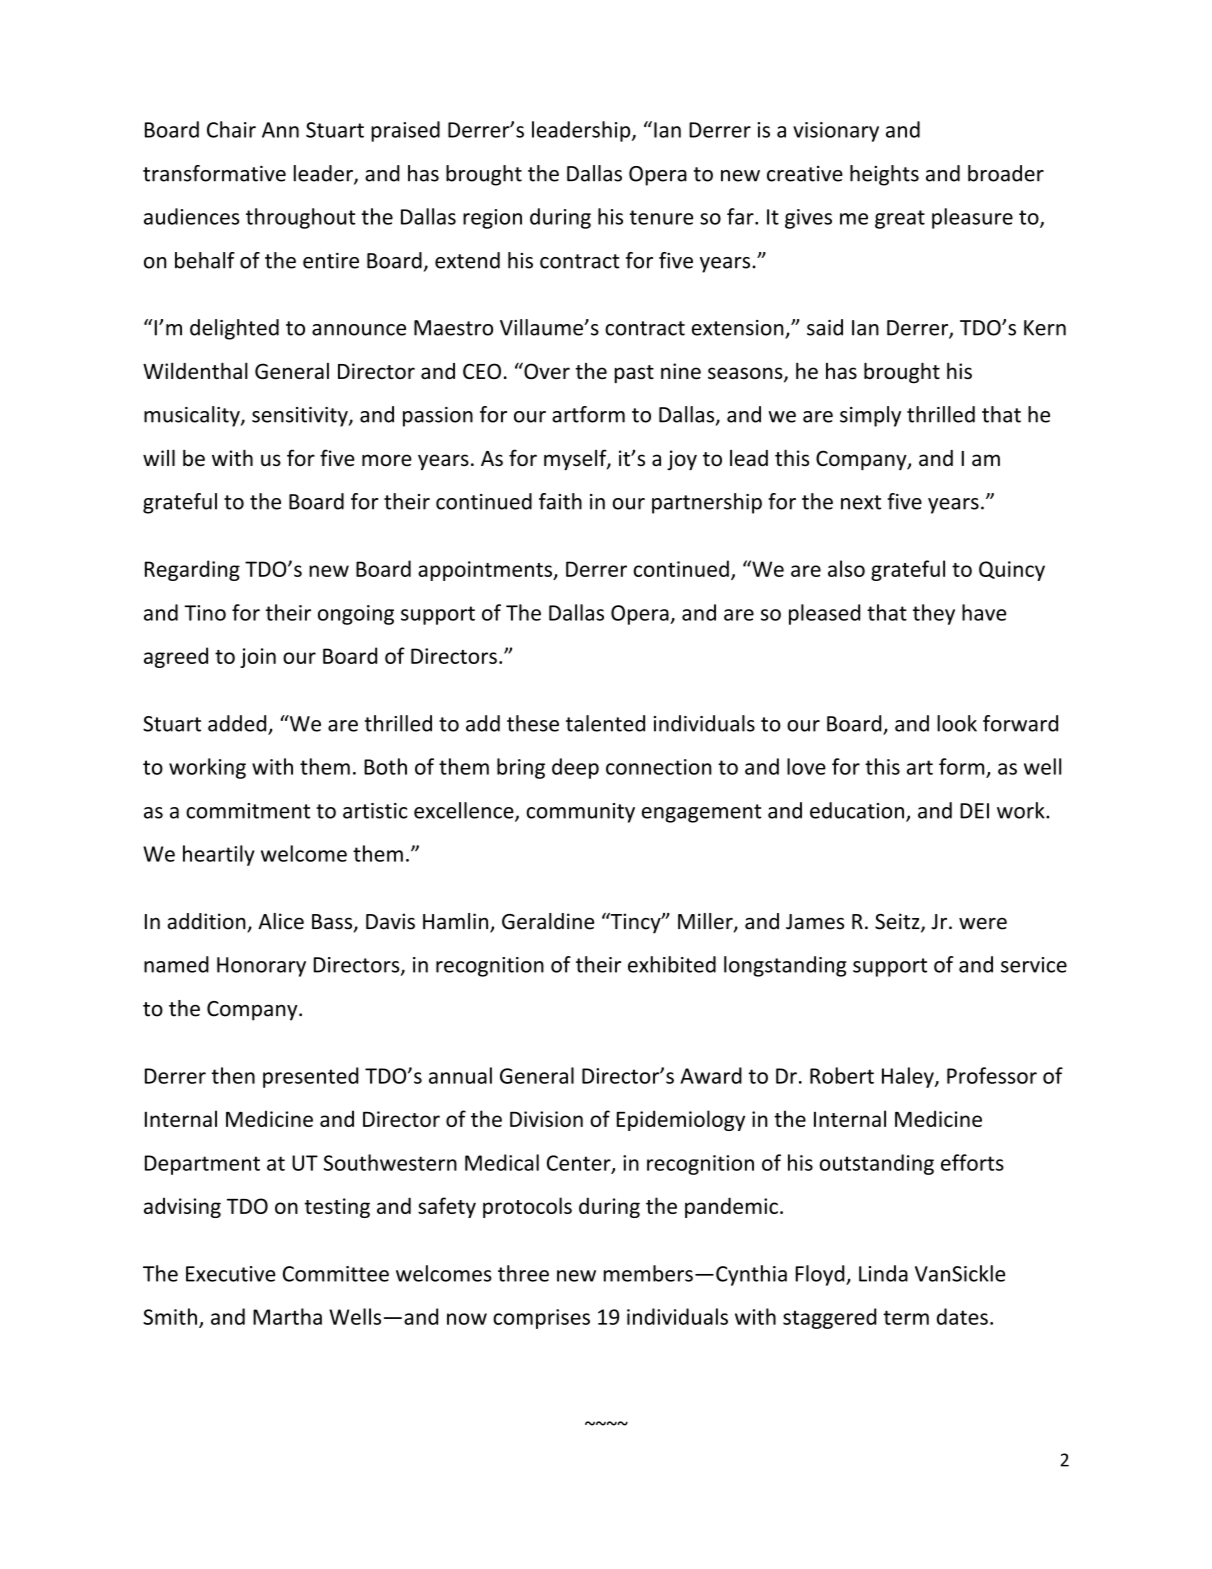 The height and width of the screenshot is (1569, 1212). Describe the element at coordinates (884, 175) in the screenshot. I see `heights` at that location.
